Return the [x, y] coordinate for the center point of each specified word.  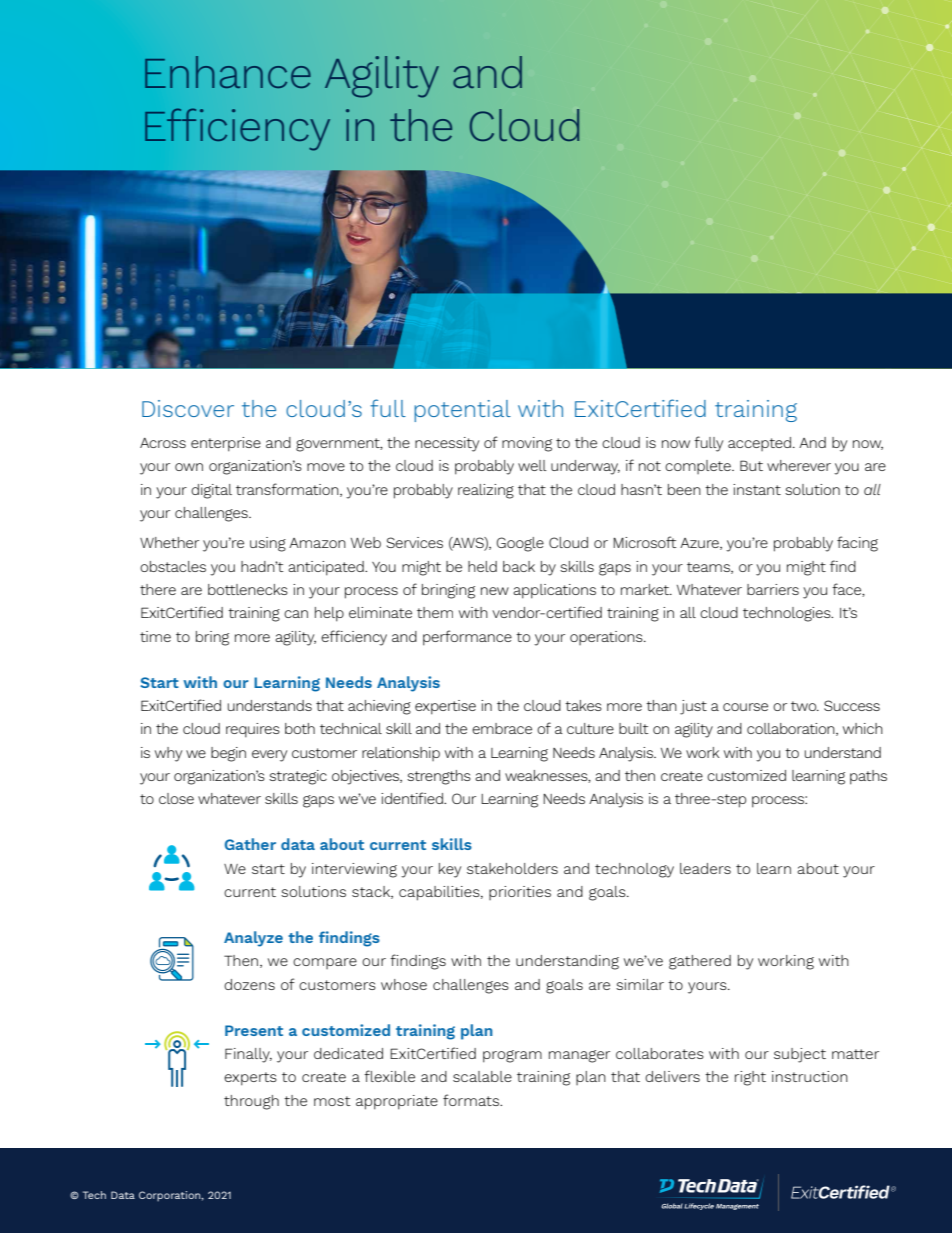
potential [462, 411]
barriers [773, 589]
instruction [810, 1076]
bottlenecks [248, 589]
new [495, 591]
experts [250, 1079]
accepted [761, 444]
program [512, 1056]
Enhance [228, 72]
